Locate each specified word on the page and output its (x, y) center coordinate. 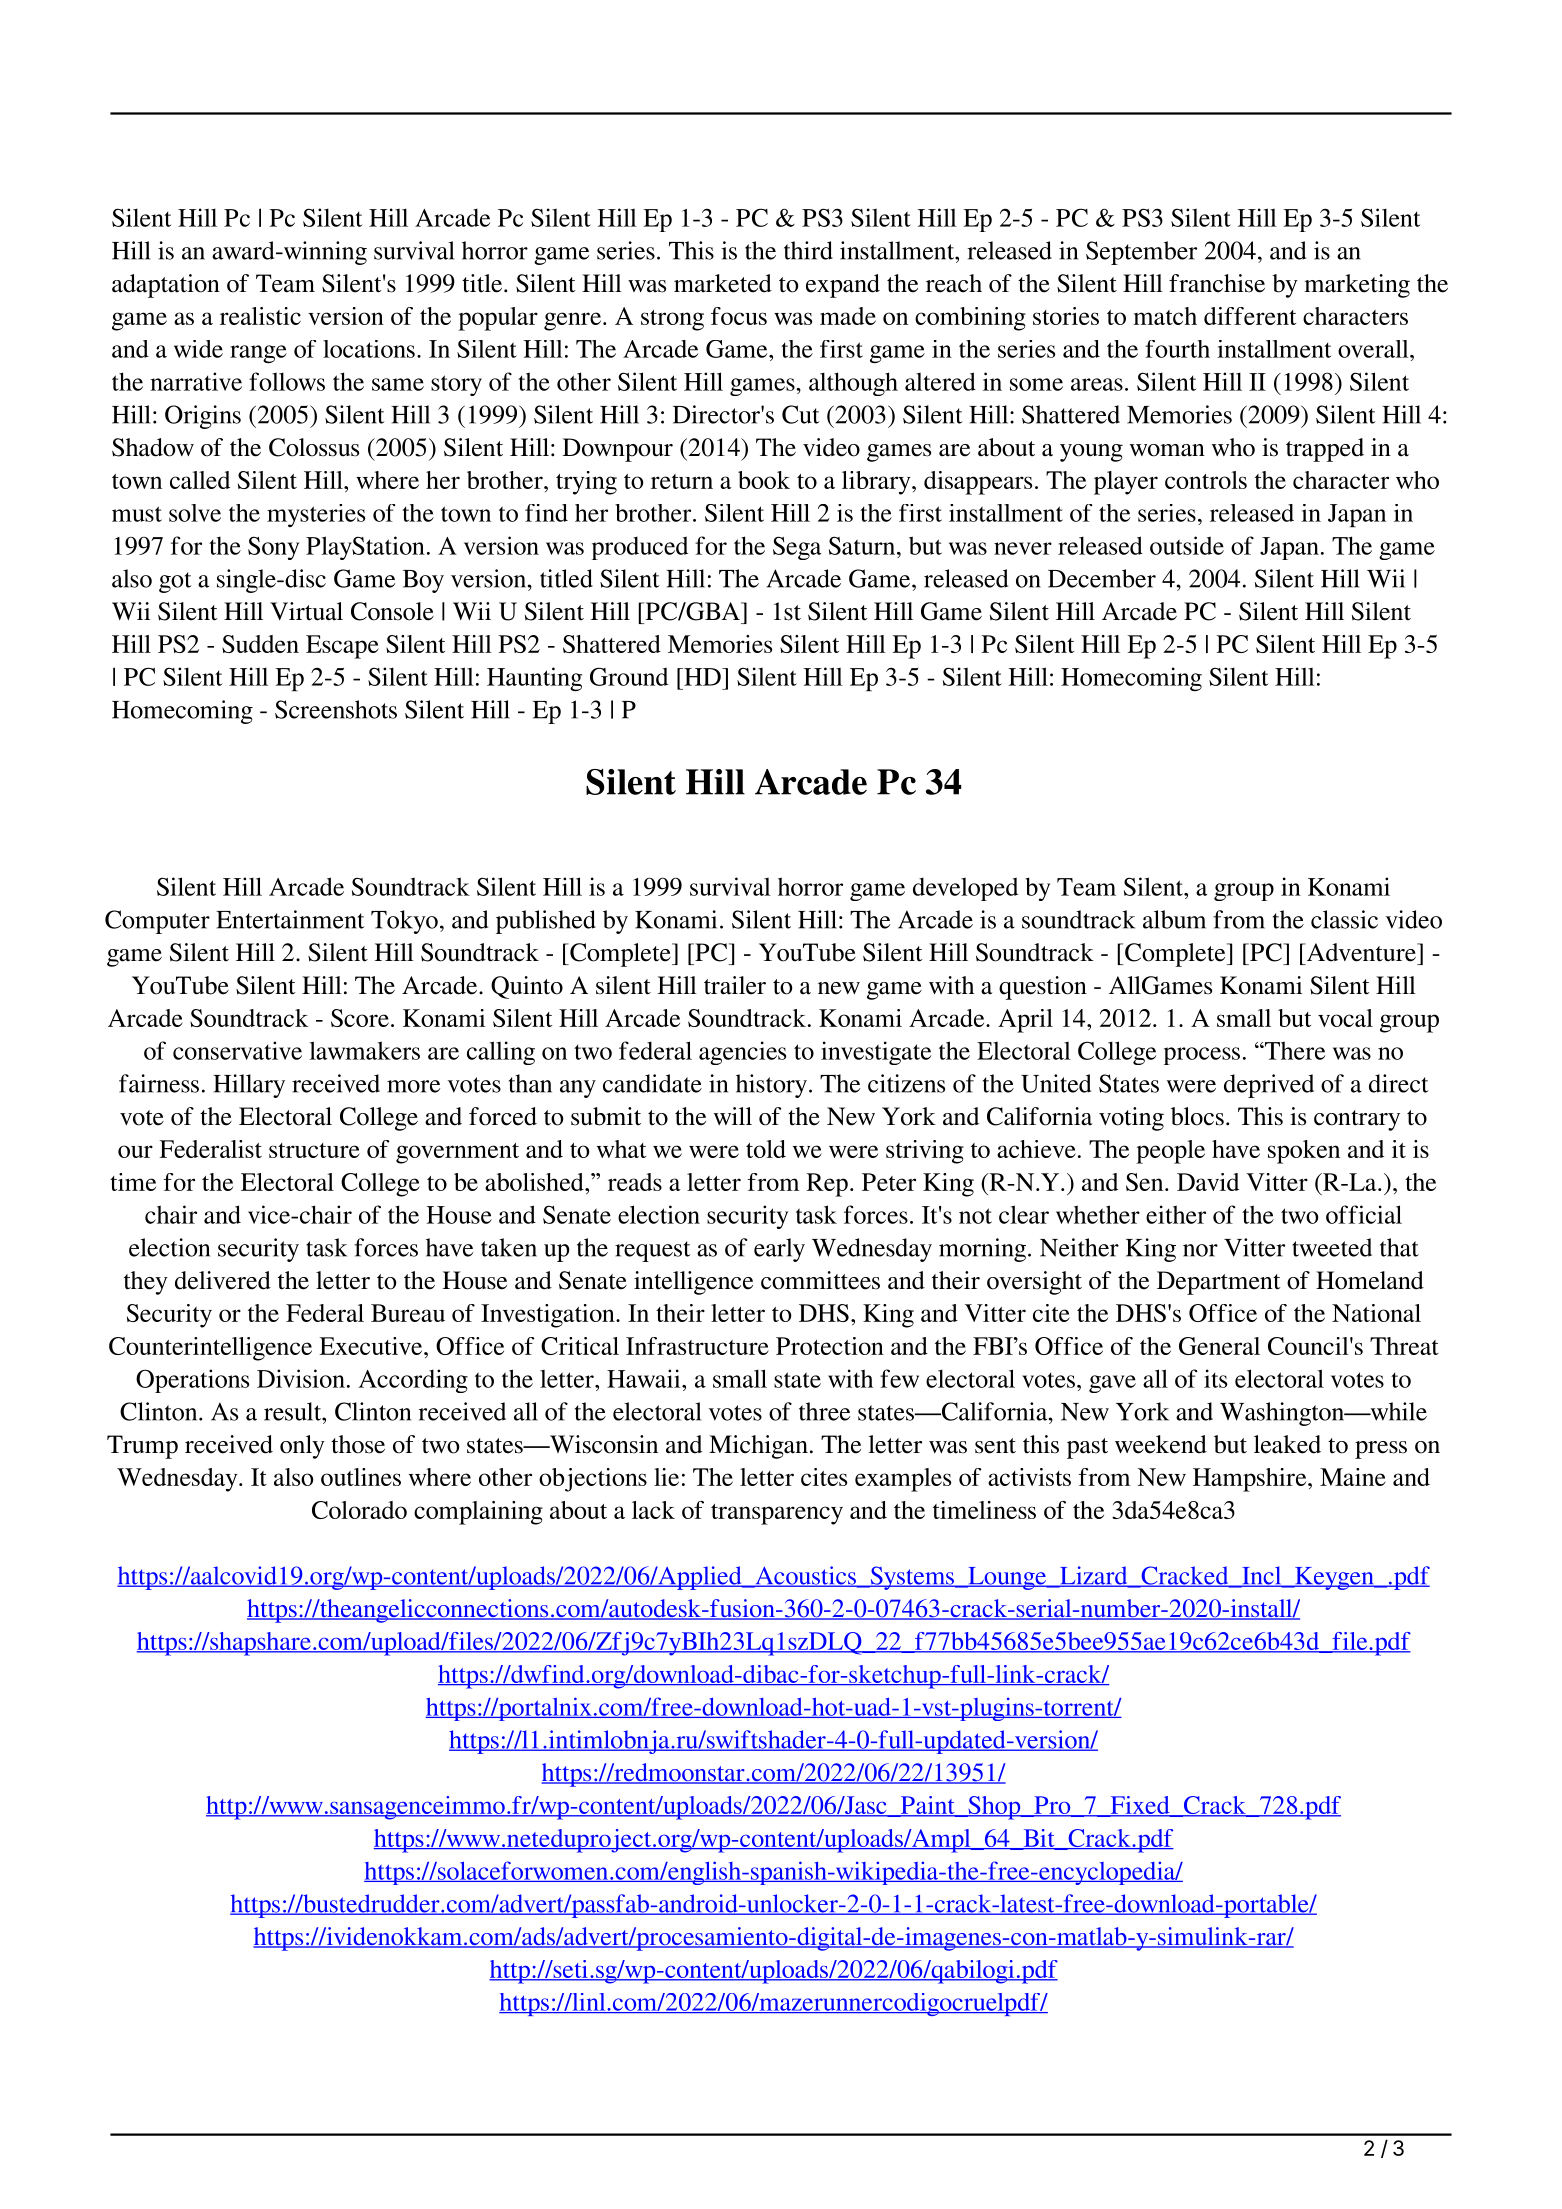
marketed (723, 283)
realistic (260, 316)
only (302, 1447)
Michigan (758, 1447)
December (1102, 578)
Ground (629, 676)
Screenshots (336, 709)
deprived (1269, 1086)
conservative (237, 1050)
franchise (1217, 283)
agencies (742, 1053)
